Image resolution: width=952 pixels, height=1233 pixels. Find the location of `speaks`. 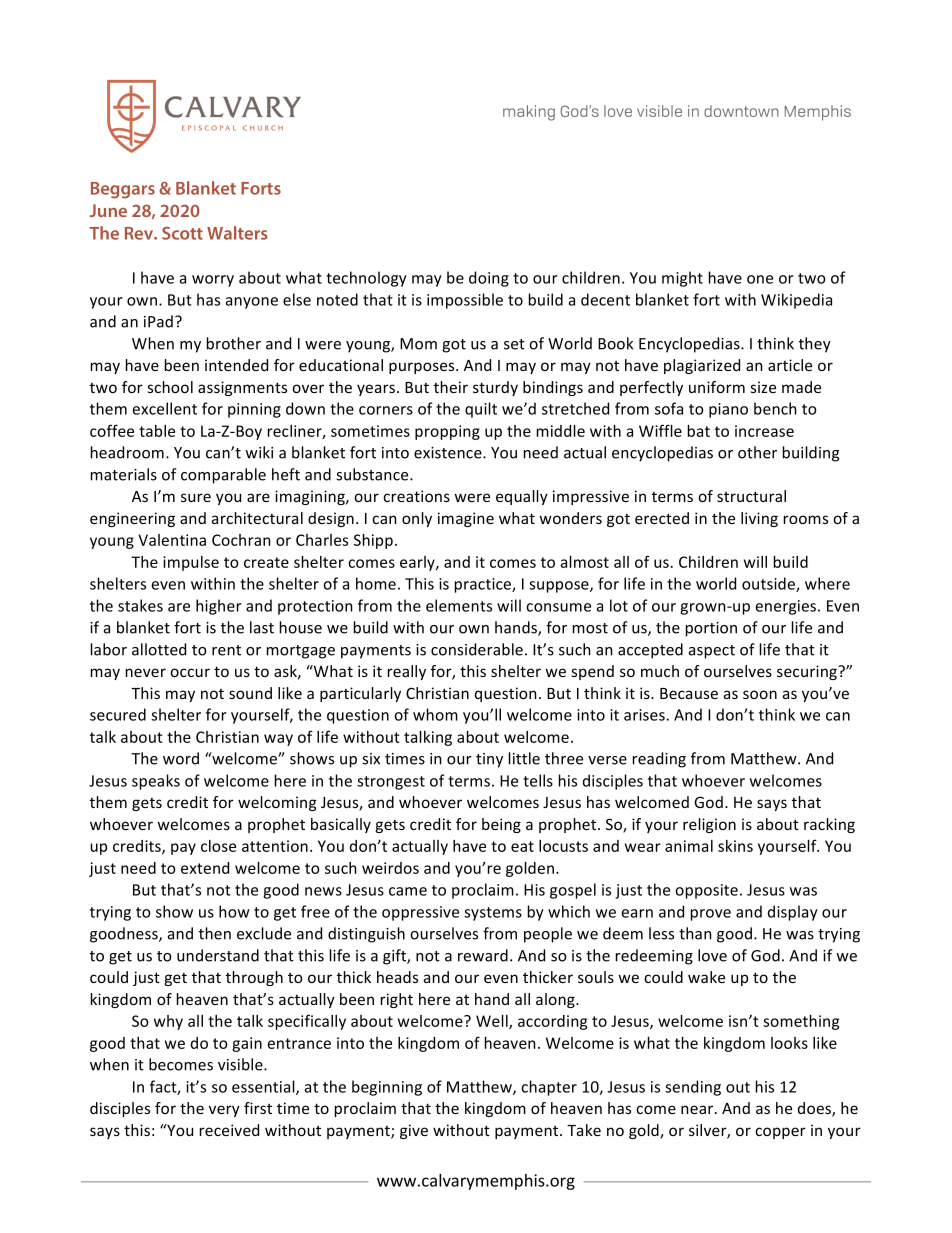

speaks is located at coordinates (156, 782).
